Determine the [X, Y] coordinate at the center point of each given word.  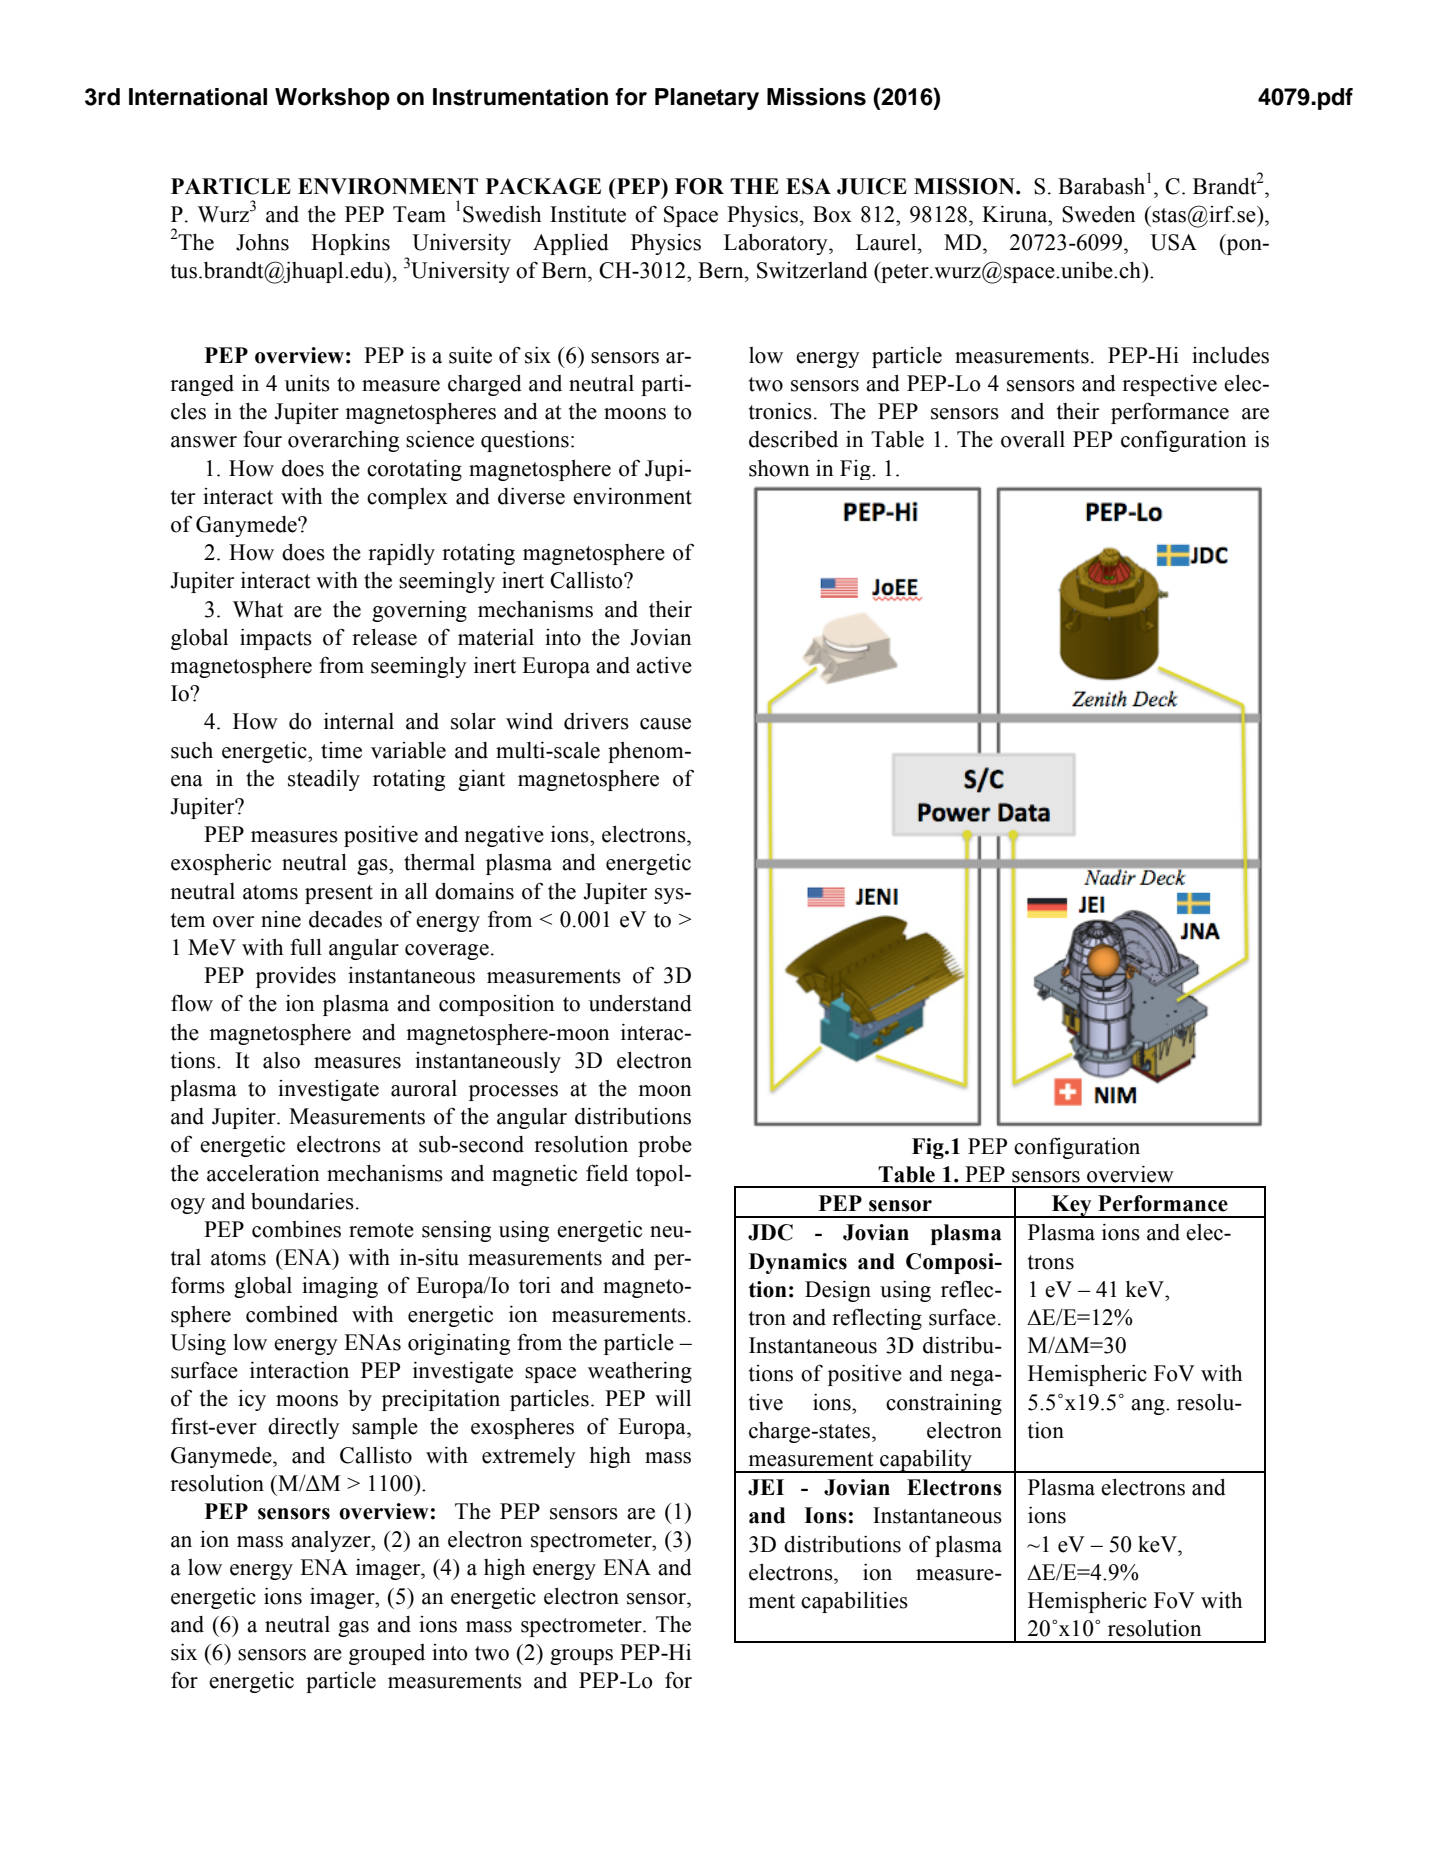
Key [1071, 1206]
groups [581, 1657]
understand [640, 1003]
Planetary [707, 99]
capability [926, 1461]
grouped [387, 1654]
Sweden [1099, 214]
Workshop [332, 99]
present [339, 894]
